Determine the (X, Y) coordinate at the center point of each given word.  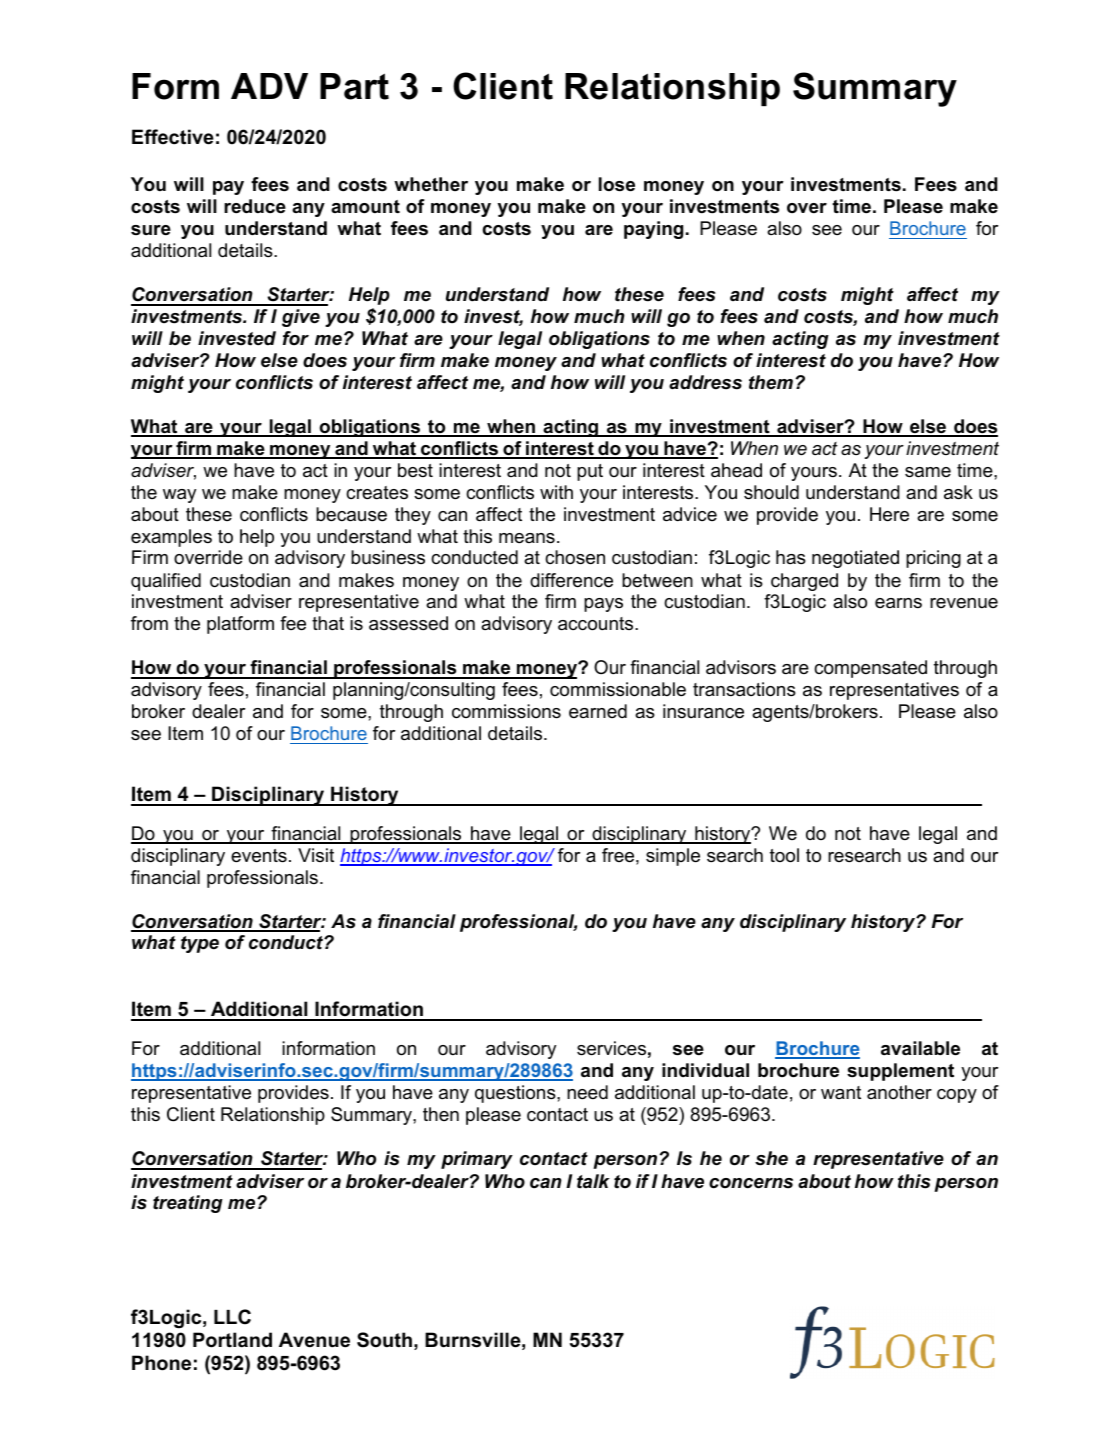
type (200, 944)
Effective (173, 137)
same (928, 472)
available (920, 1048)
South (384, 1340)
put (590, 472)
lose (617, 184)
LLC (232, 1317)
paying (653, 230)
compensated (870, 669)
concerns (751, 1183)
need (587, 1092)
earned (598, 711)
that (328, 623)
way (179, 496)
